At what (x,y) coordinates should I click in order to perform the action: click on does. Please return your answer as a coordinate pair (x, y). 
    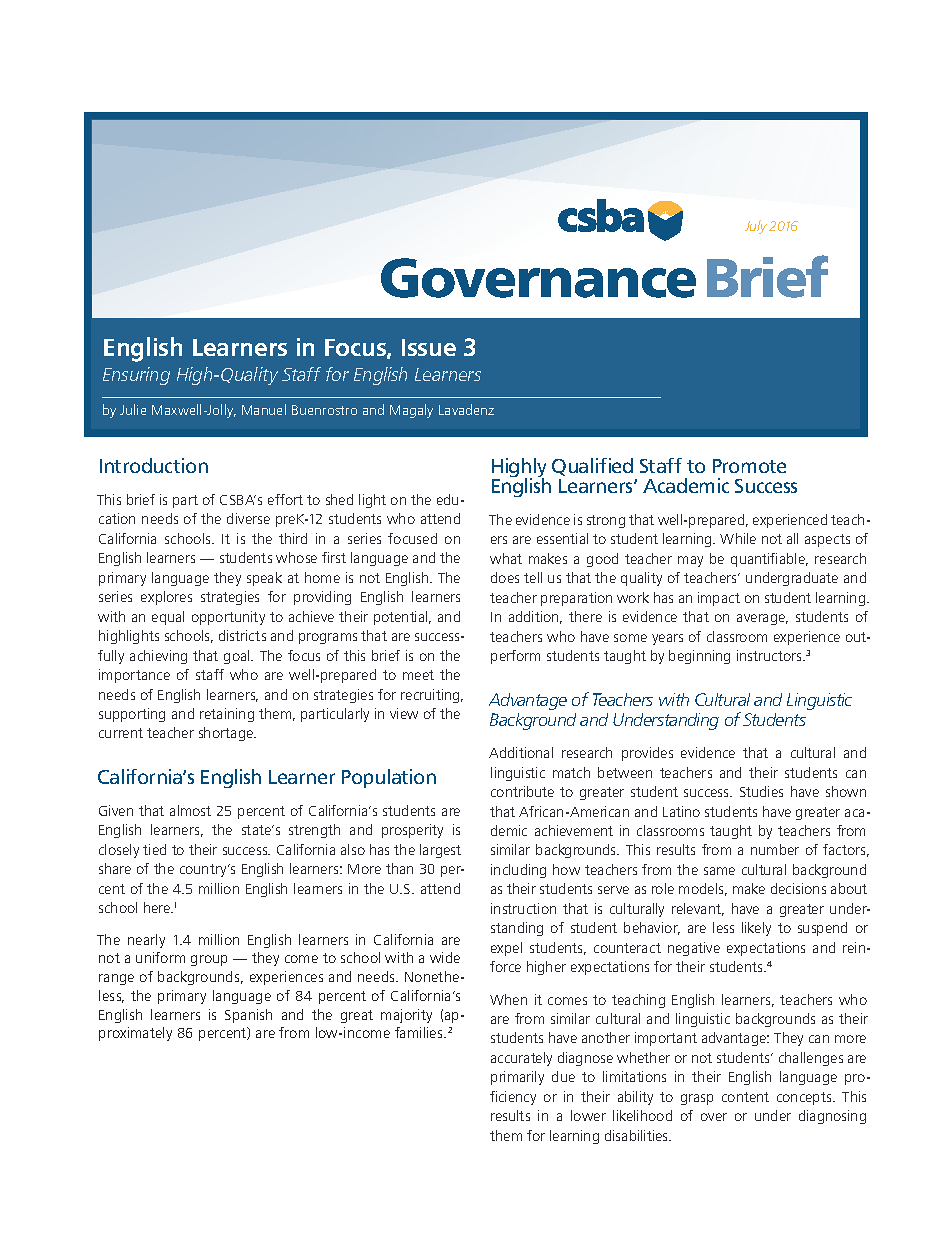
    Looking at the image, I should click on (505, 577).
